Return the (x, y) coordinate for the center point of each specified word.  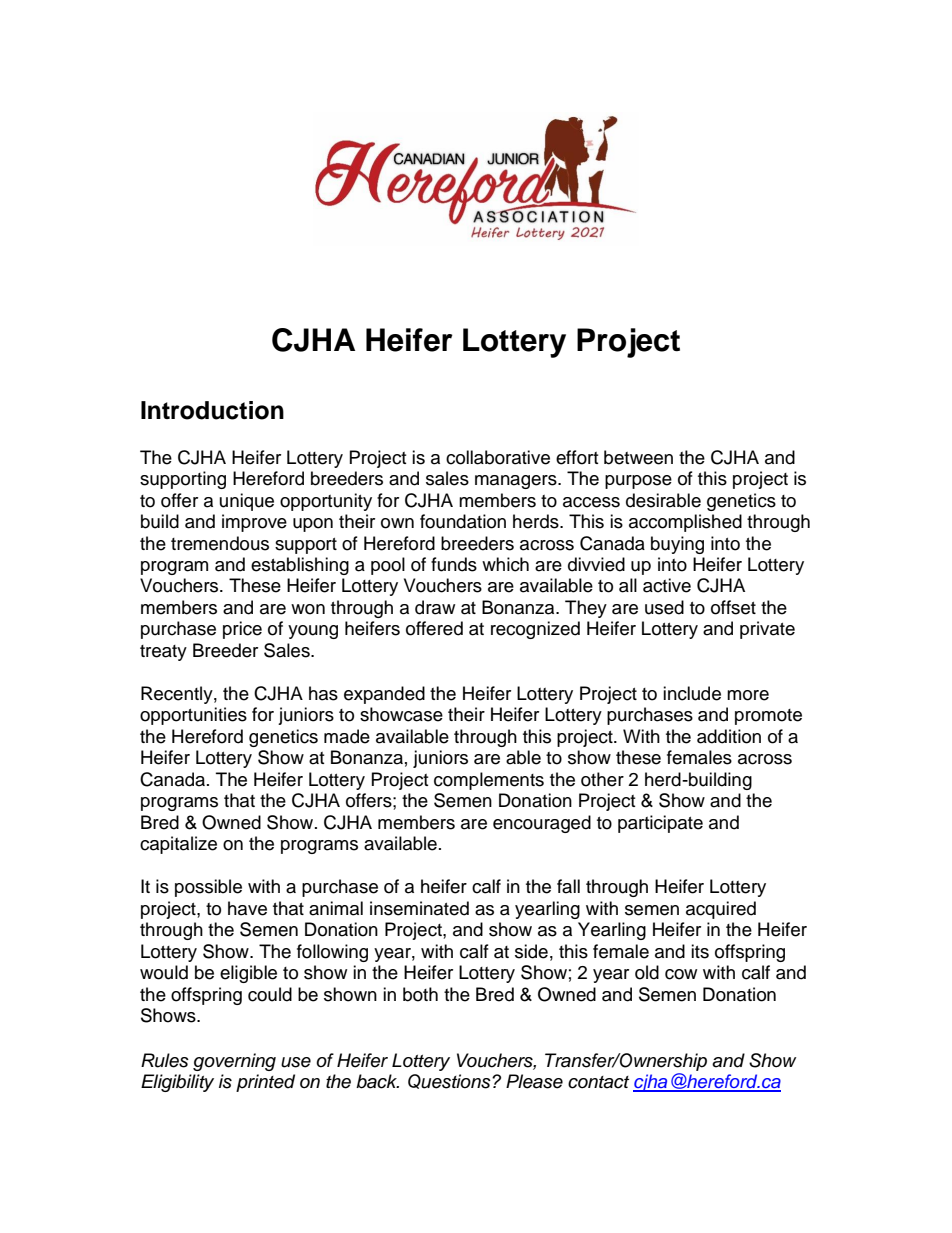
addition (729, 736)
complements (489, 781)
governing (234, 1062)
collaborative (498, 457)
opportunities (193, 716)
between (638, 457)
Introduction (212, 410)
